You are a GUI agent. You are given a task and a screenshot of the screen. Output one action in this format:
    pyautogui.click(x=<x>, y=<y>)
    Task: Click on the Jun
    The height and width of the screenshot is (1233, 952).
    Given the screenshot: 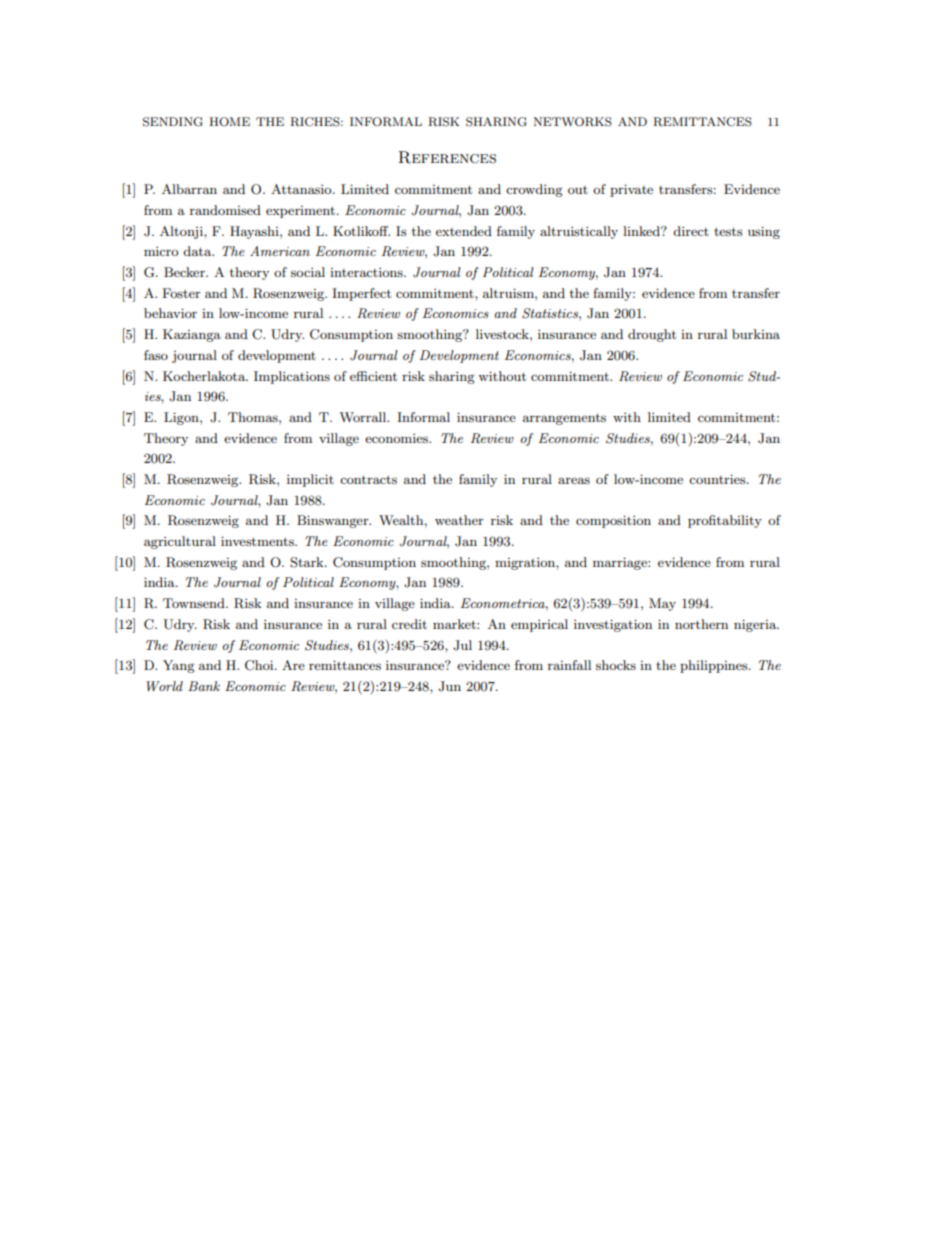 What is the action you would take?
    pyautogui.click(x=449, y=686)
